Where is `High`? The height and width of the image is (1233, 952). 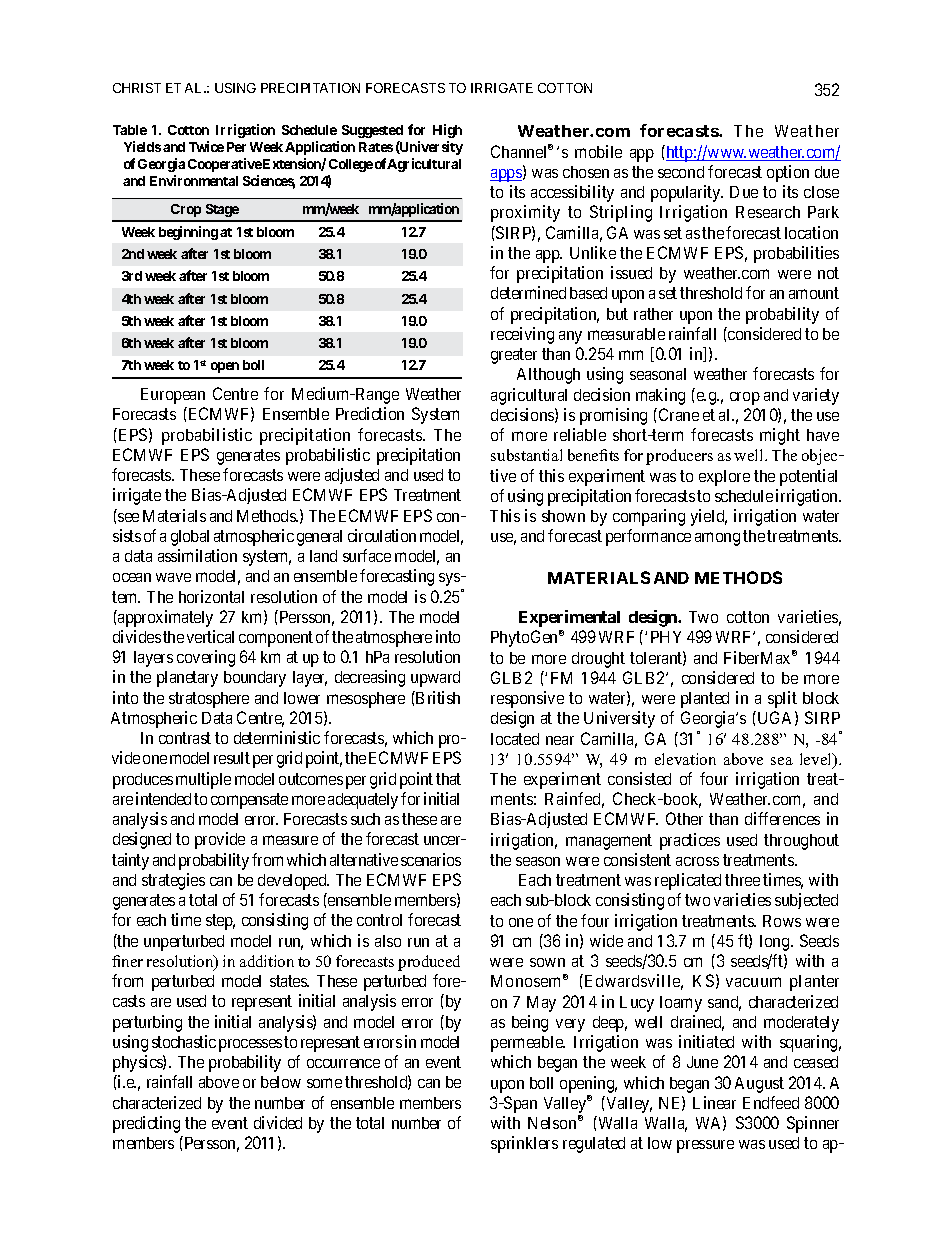 High is located at coordinates (447, 131).
